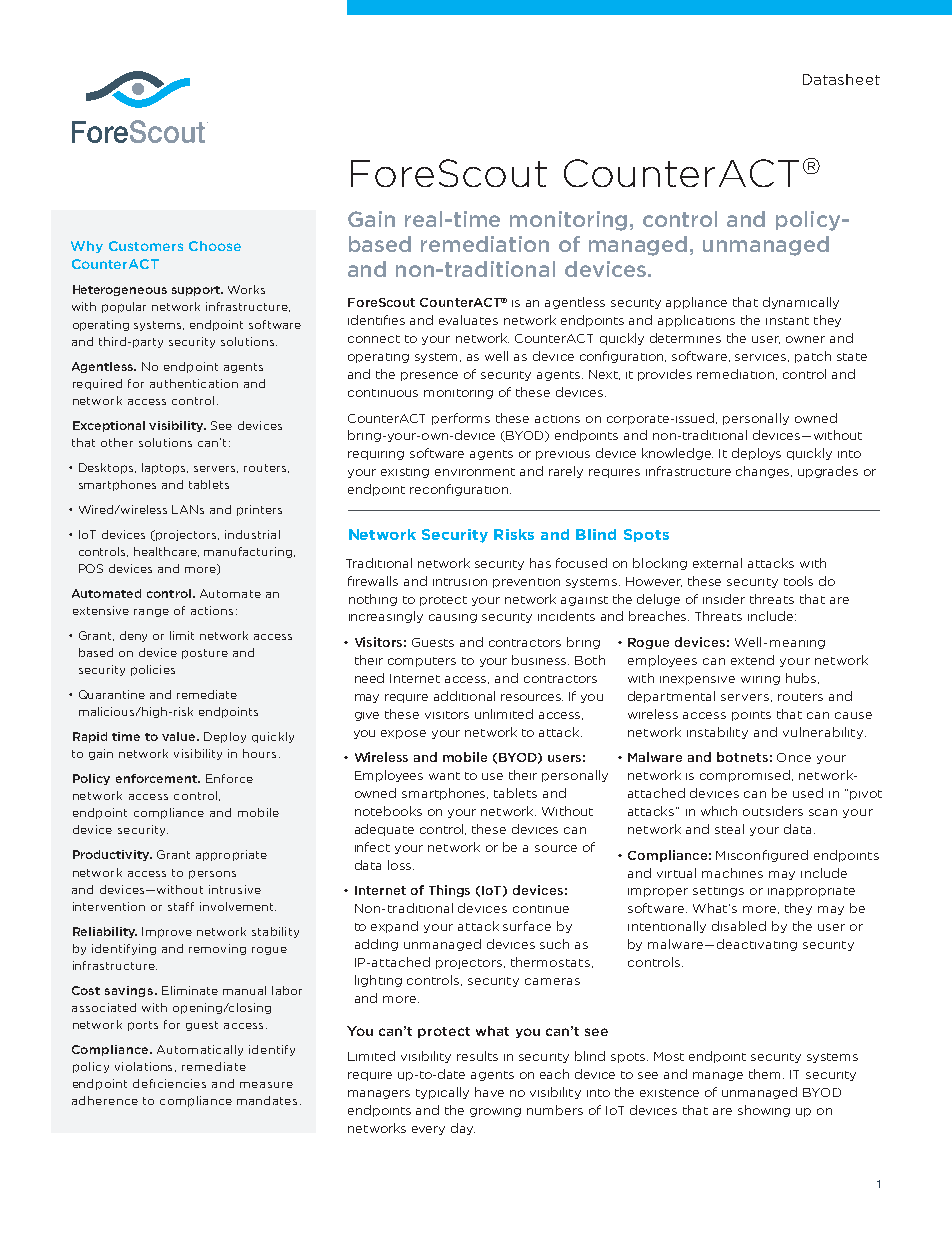  I want to click on policies, so click(153, 670).
